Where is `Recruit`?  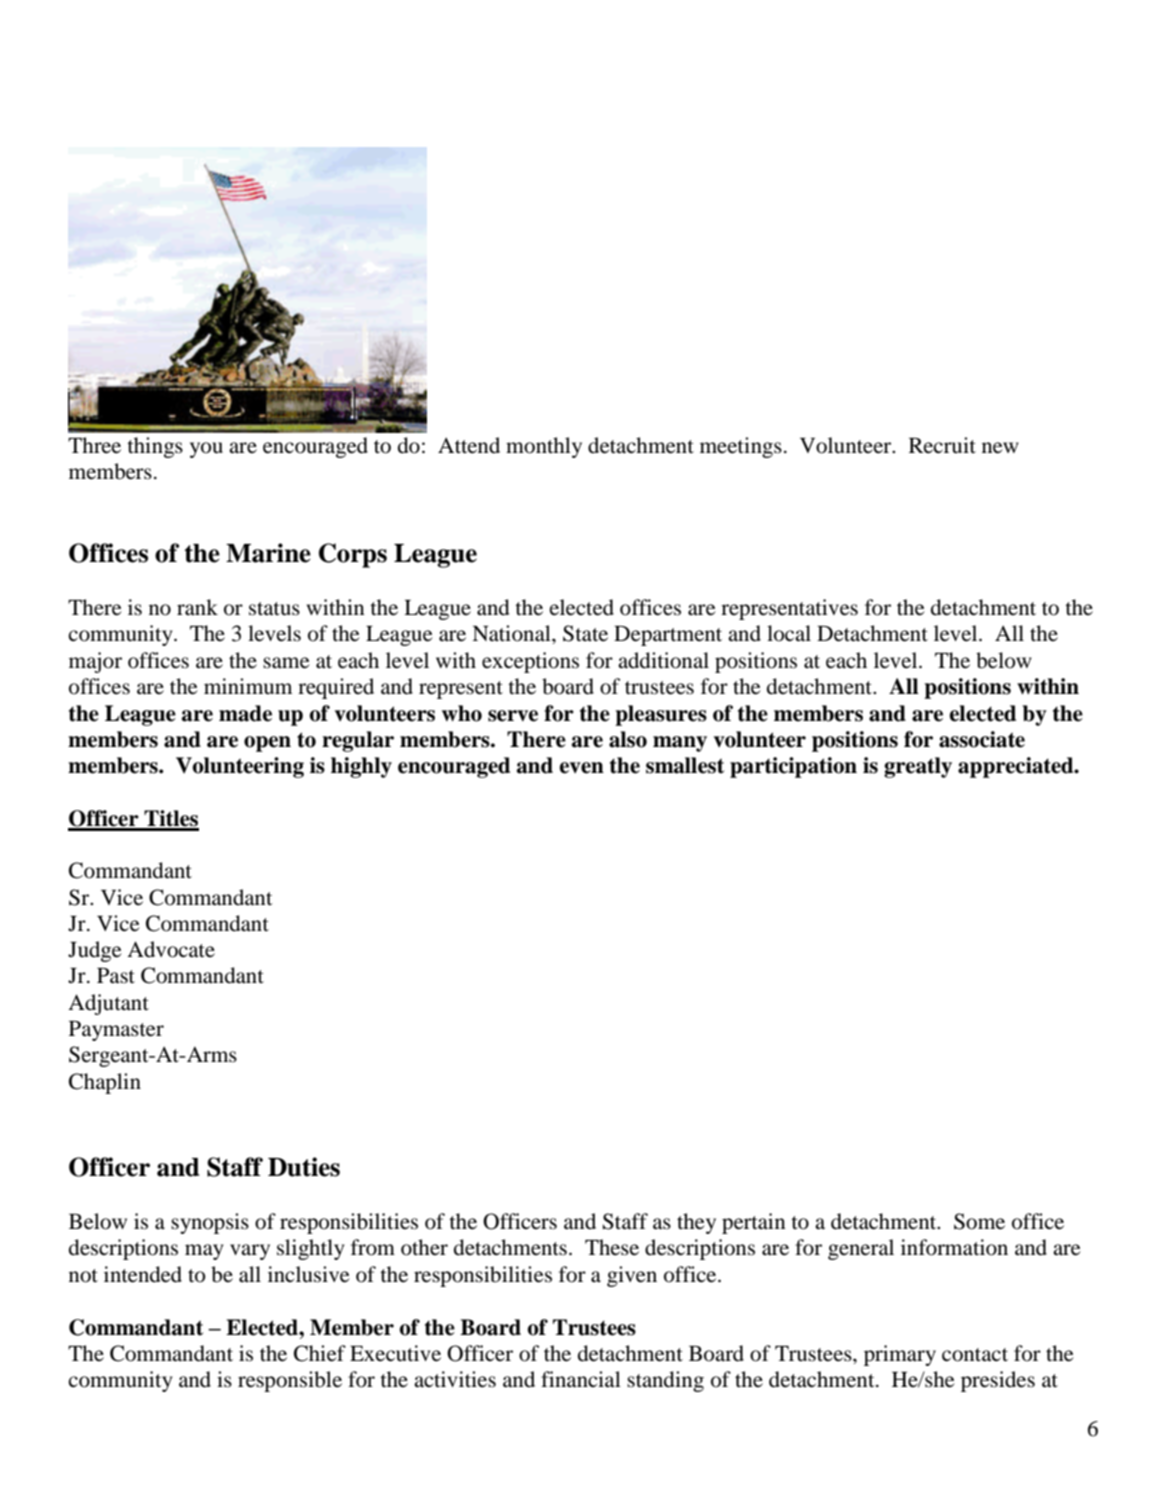 Recruit is located at coordinates (942, 445).
